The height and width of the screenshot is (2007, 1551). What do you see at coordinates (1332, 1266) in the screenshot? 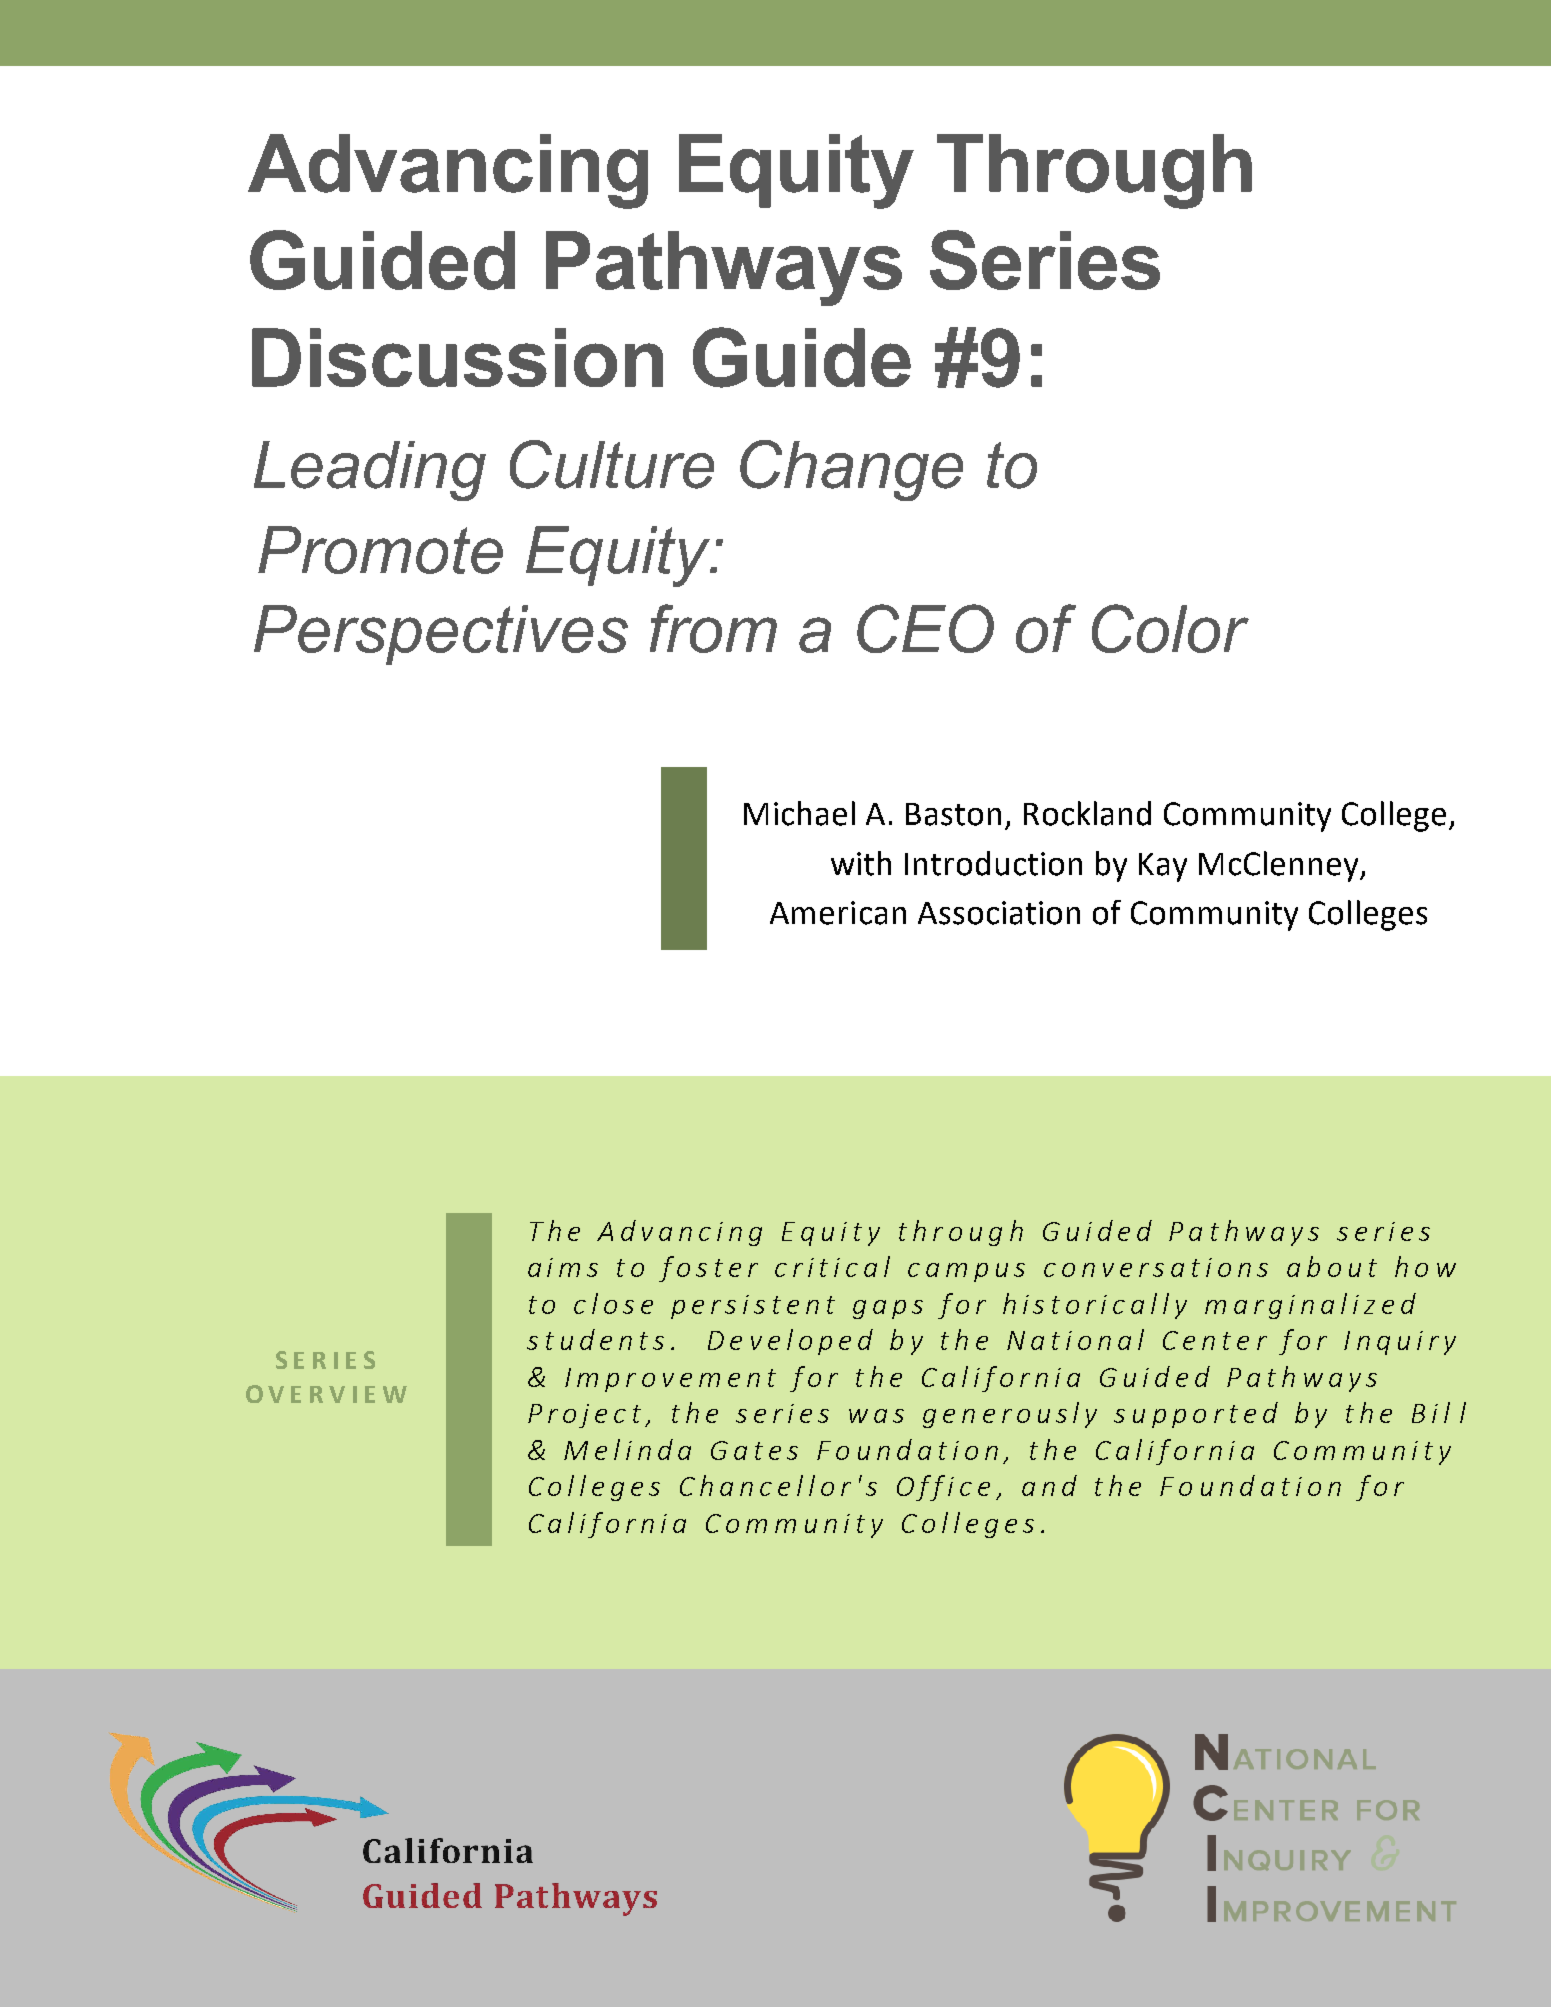
I see `about` at bounding box center [1332, 1266].
